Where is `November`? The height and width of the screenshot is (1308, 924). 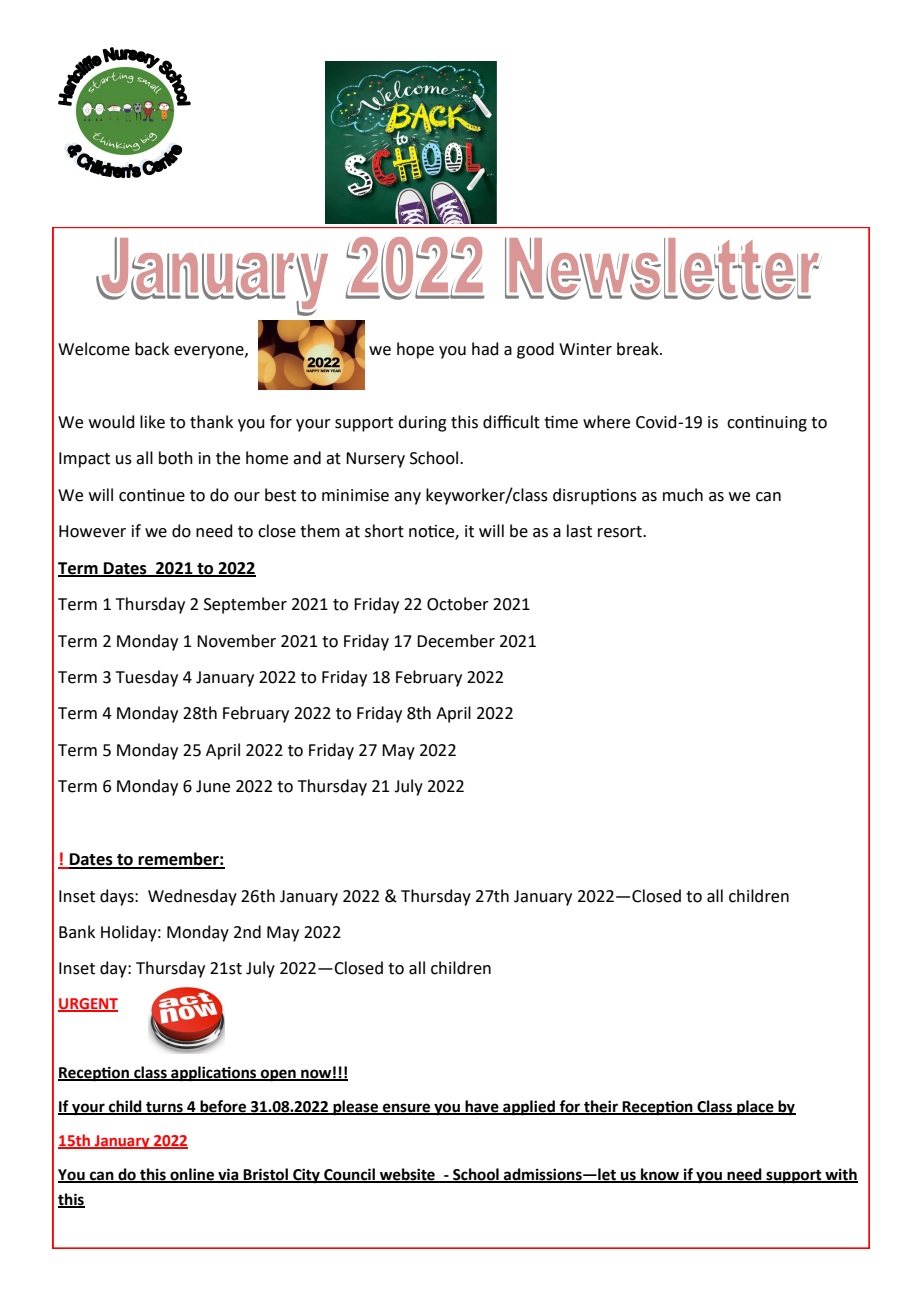 November is located at coordinates (236, 641).
